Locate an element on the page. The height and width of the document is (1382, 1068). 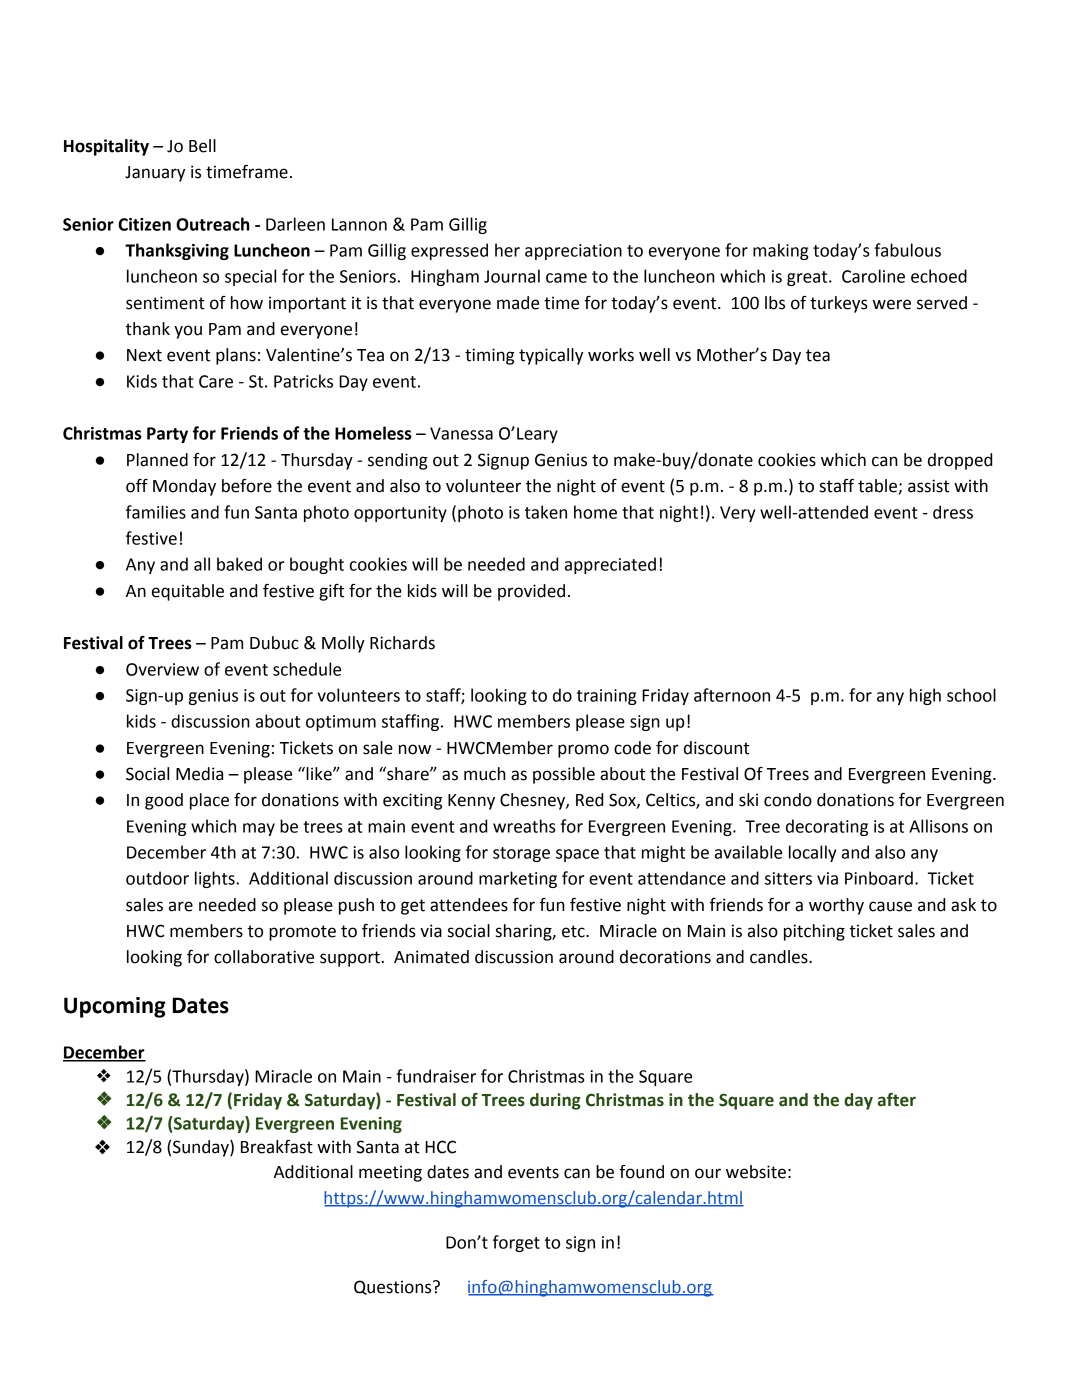
fabulous is located at coordinates (907, 250).
